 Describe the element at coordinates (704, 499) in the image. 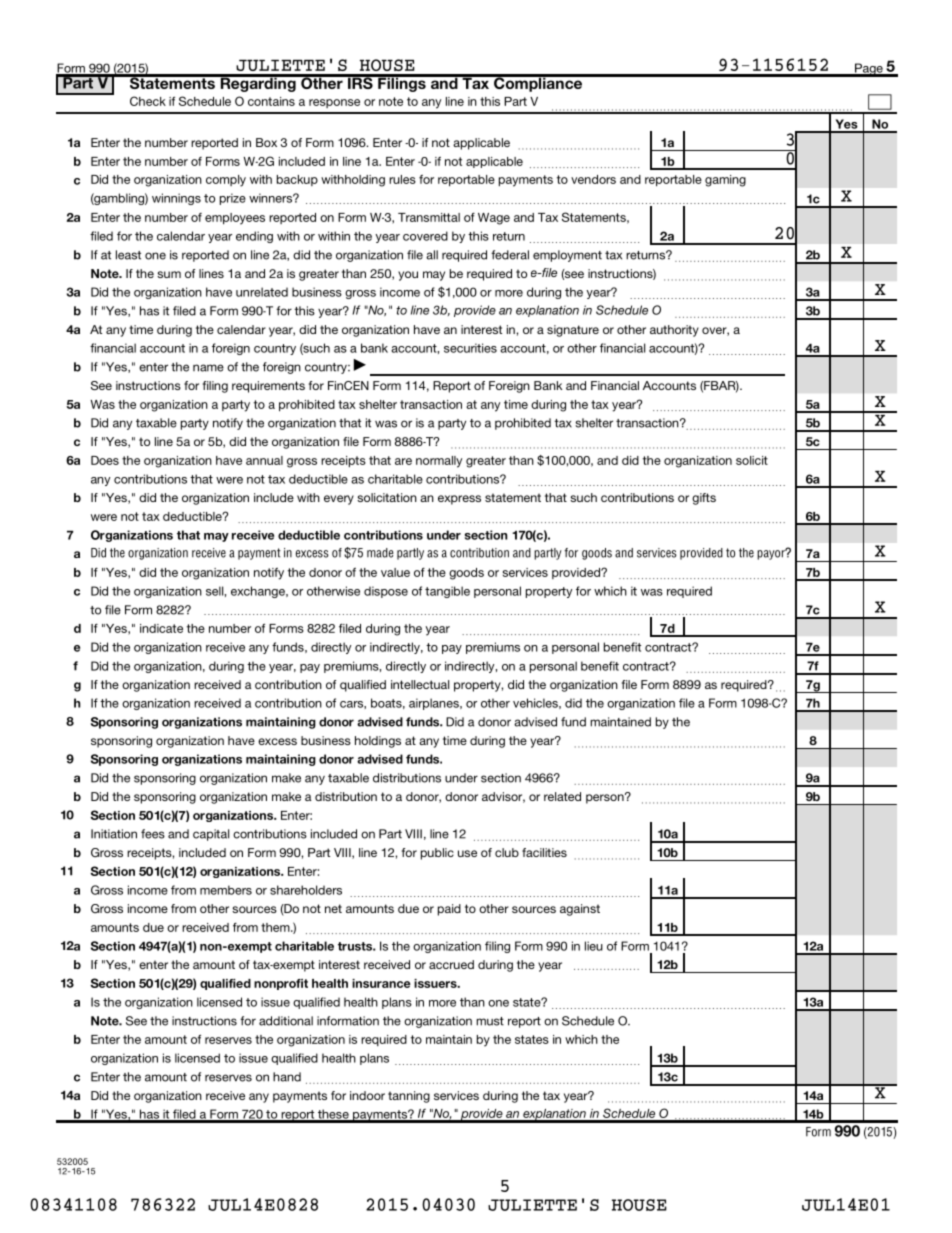

I see `gifts` at that location.
